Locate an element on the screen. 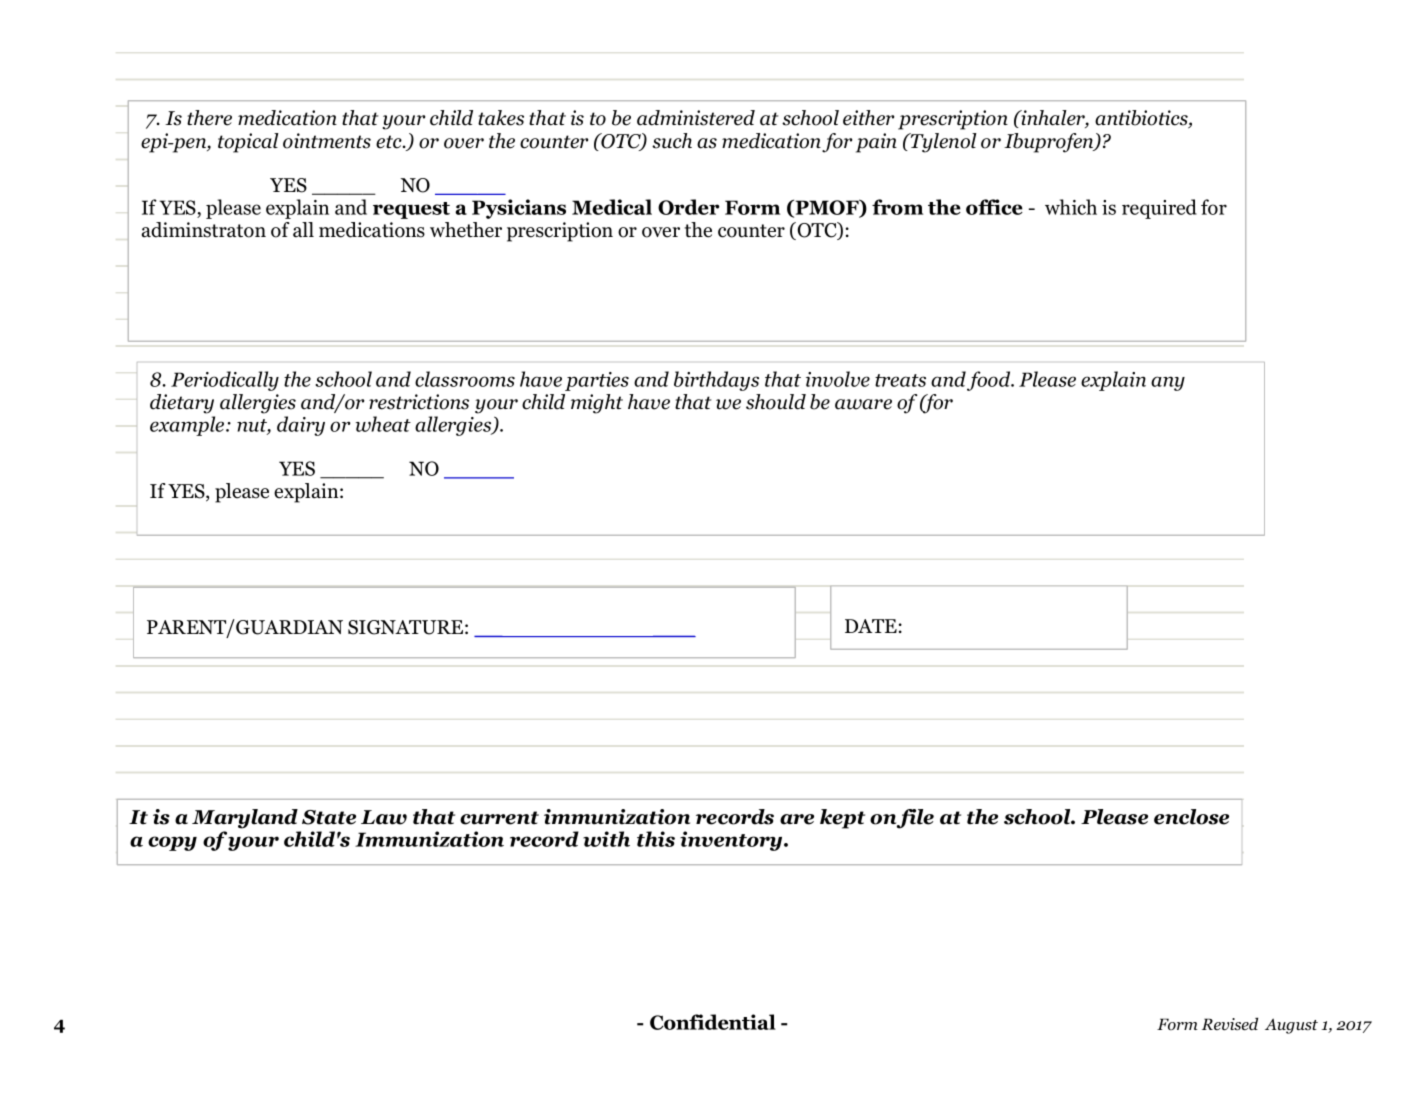 The height and width of the screenshot is (1102, 1427). copy is located at coordinates (172, 843).
